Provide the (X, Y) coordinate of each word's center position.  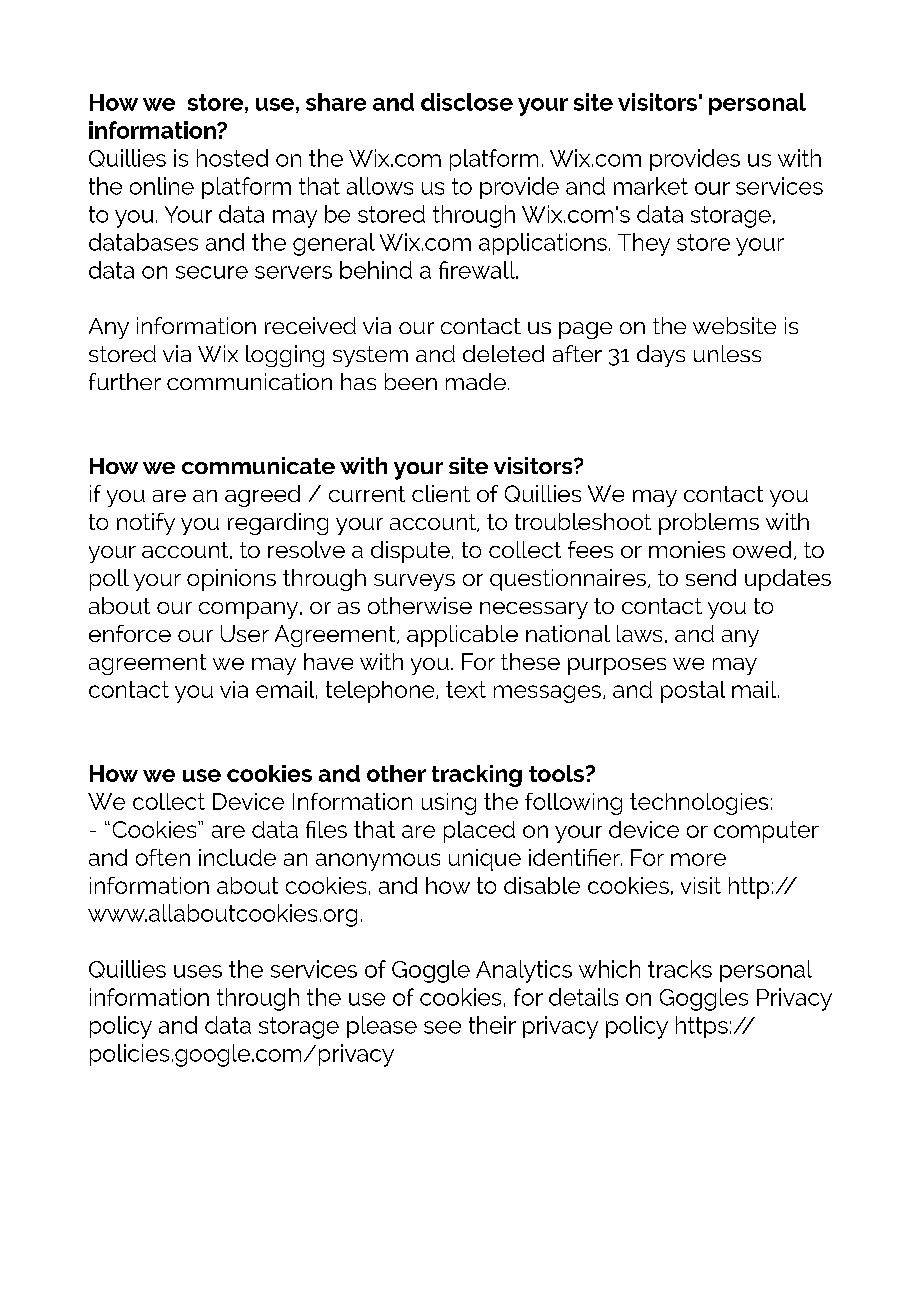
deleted (503, 353)
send (711, 577)
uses (198, 971)
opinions (231, 580)
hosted (232, 158)
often (163, 857)
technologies (699, 804)
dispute (410, 552)
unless (727, 353)
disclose (467, 102)
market (651, 186)
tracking (477, 776)
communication (249, 381)
